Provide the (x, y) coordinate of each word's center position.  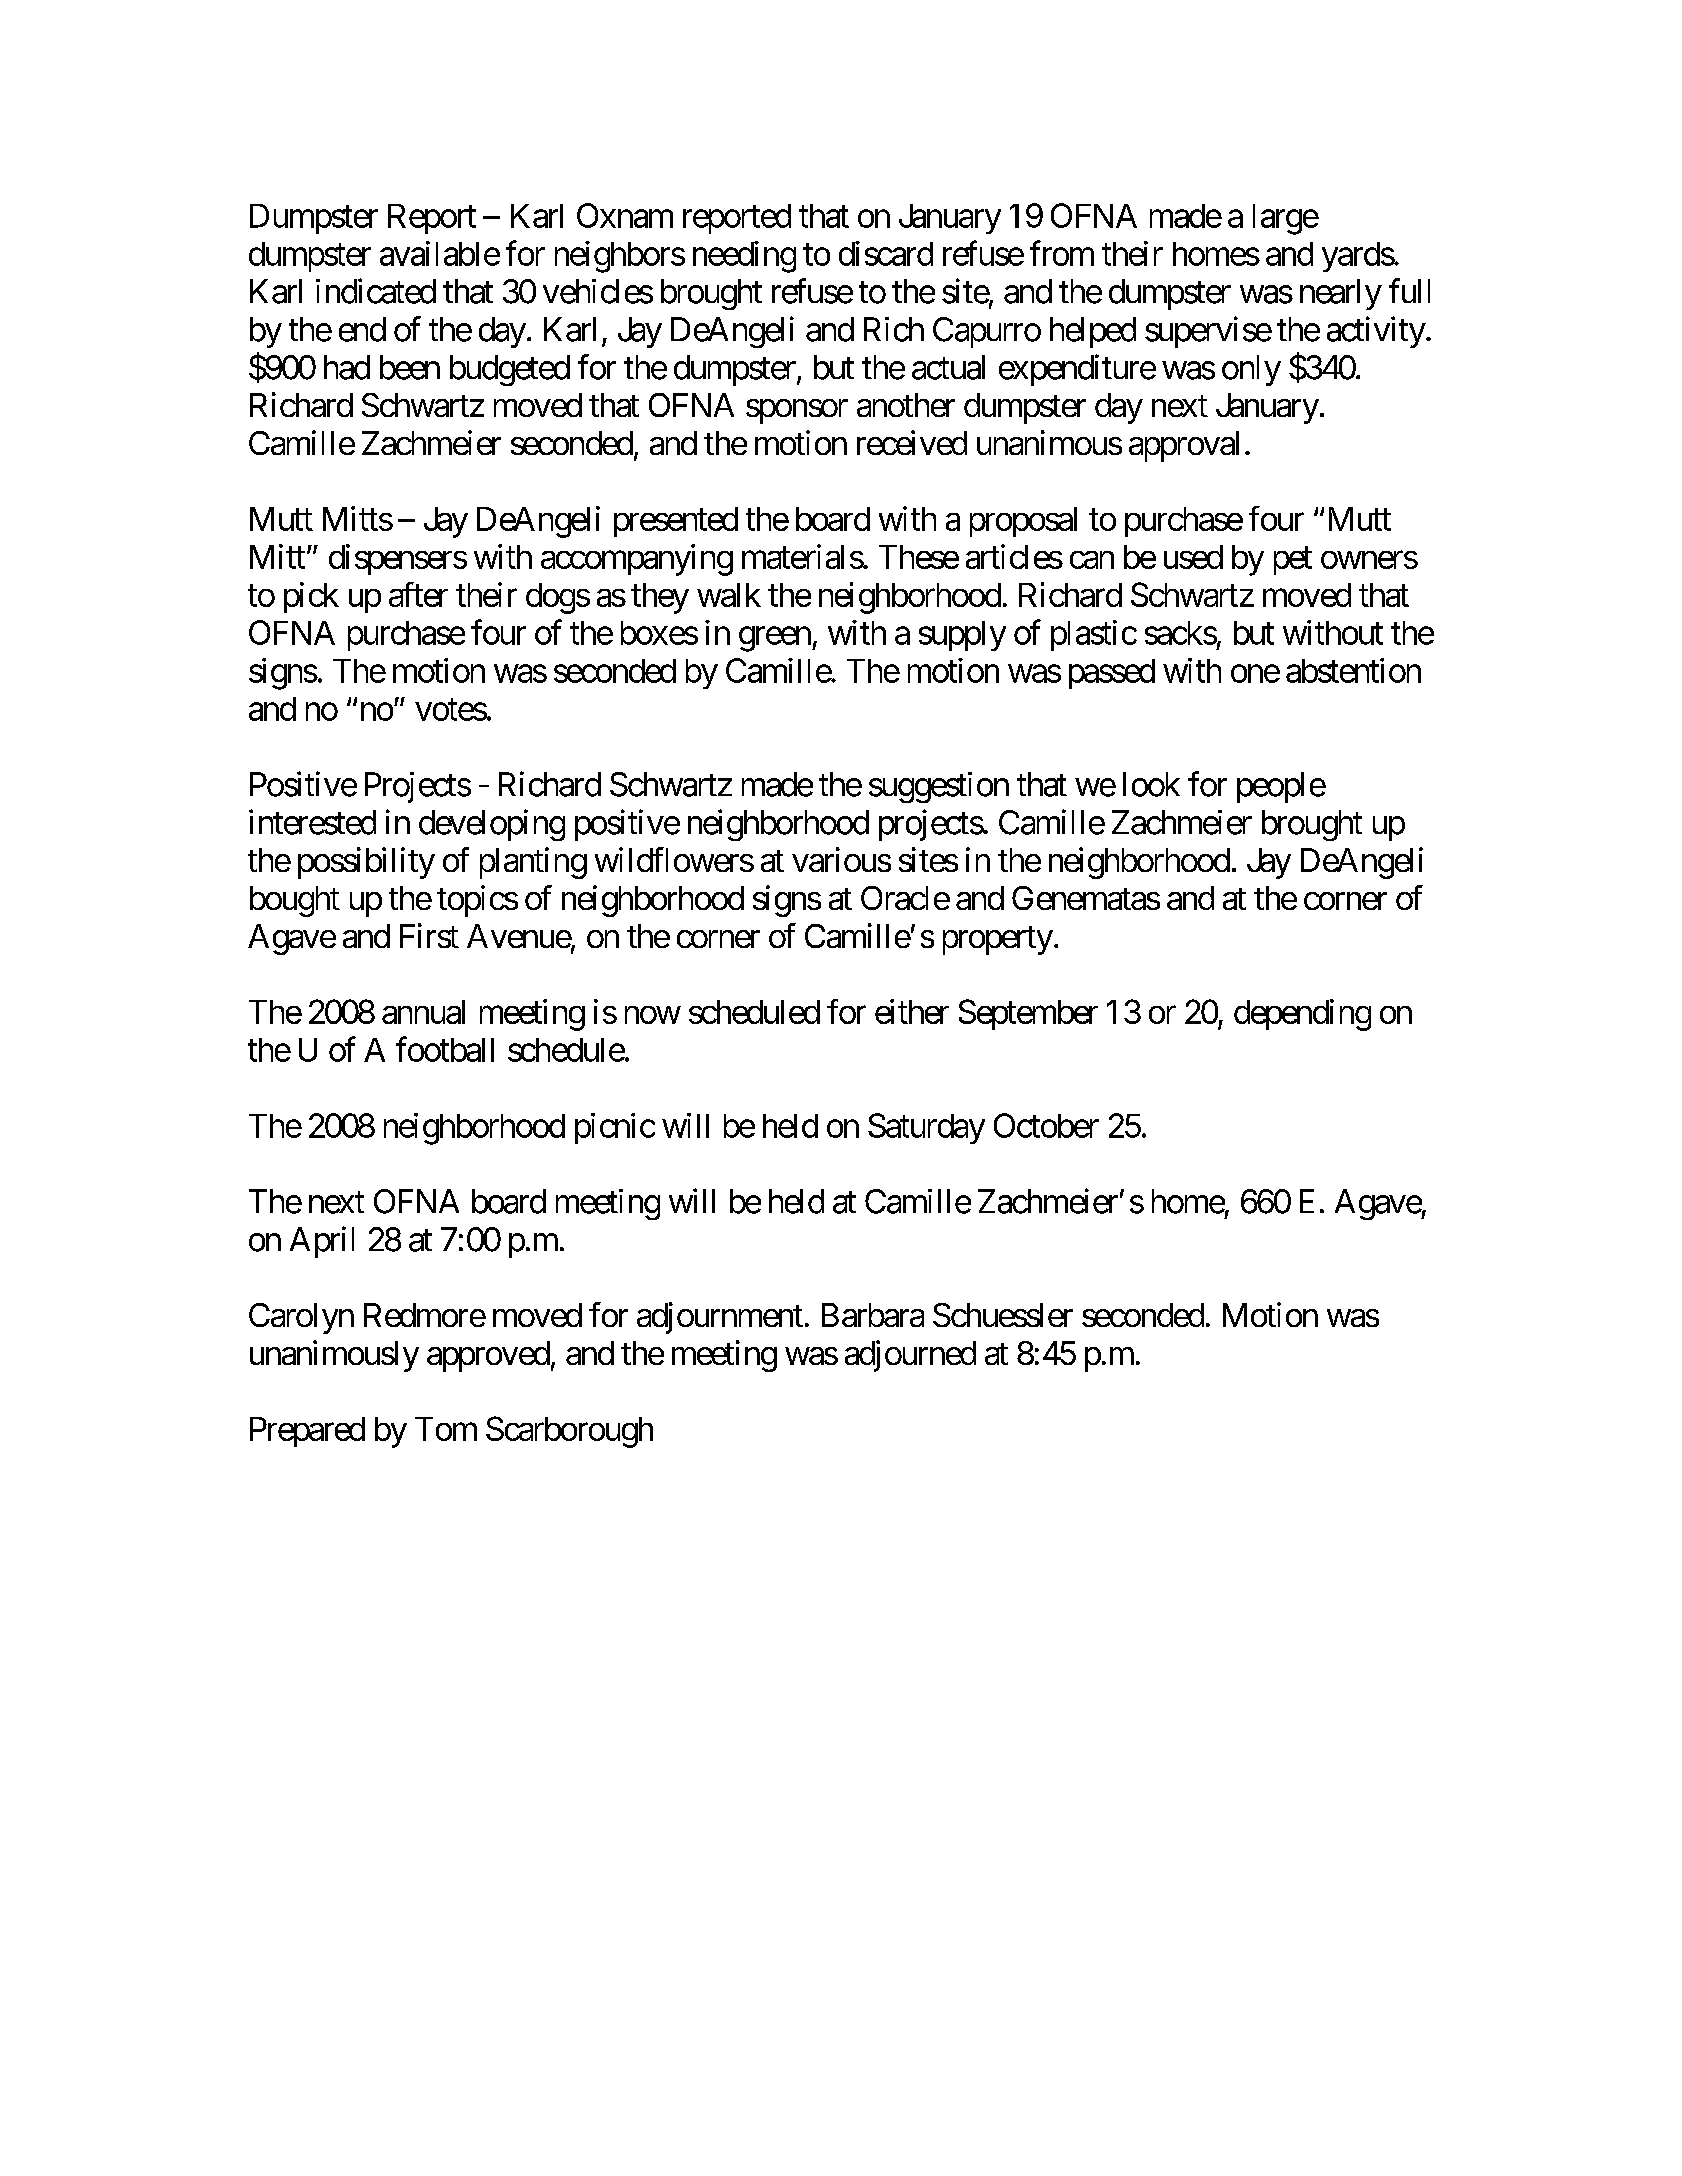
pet (1293, 561)
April (322, 1242)
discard (886, 253)
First (429, 935)
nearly (1341, 294)
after (418, 594)
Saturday (926, 1128)
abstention (1353, 670)
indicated (376, 291)
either (912, 1011)
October (1046, 1125)
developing (492, 825)
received (912, 442)
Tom (446, 1429)
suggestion (939, 787)
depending (1302, 1015)
